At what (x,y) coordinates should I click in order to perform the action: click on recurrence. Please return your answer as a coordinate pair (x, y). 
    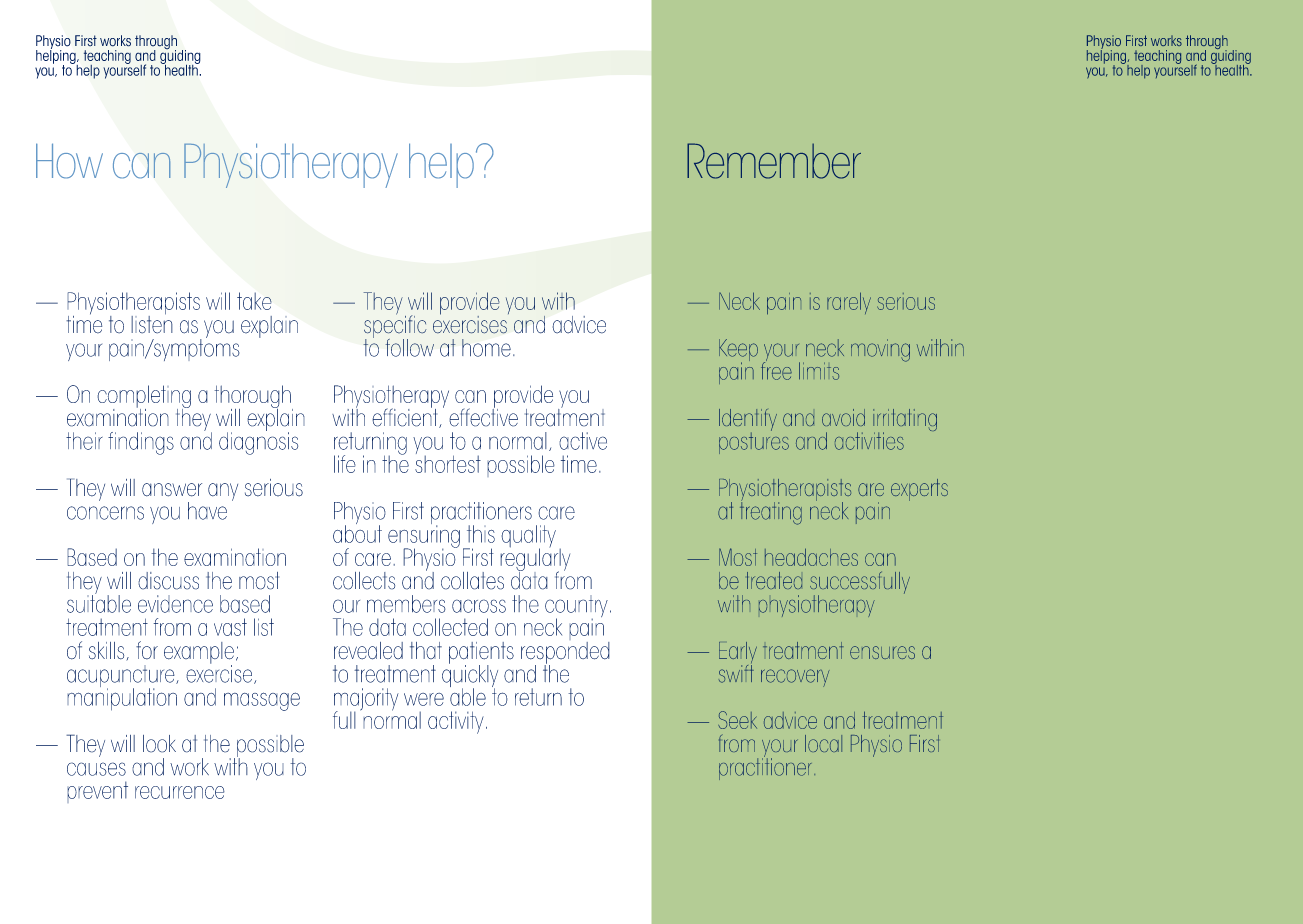
    Looking at the image, I should click on (180, 792).
